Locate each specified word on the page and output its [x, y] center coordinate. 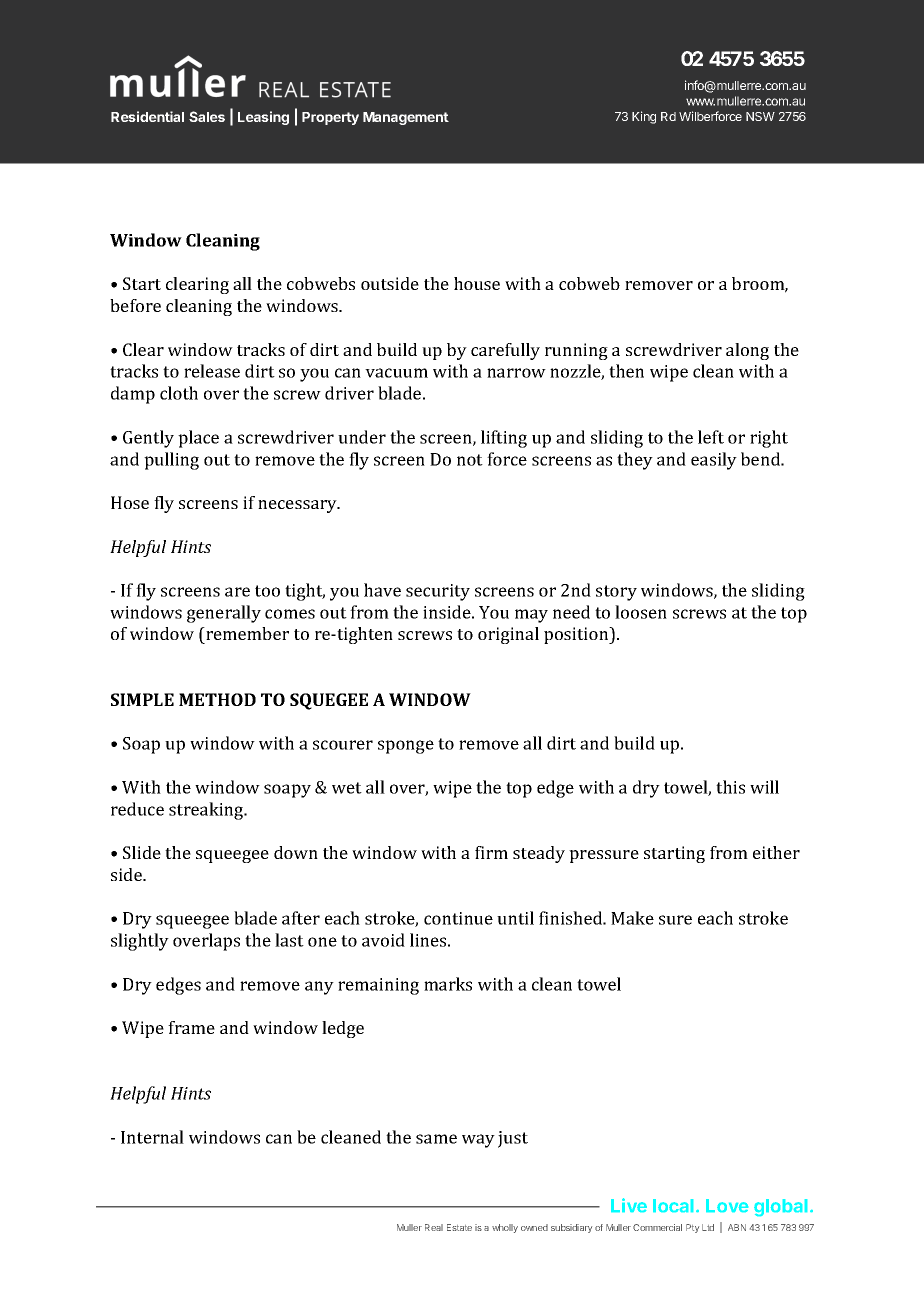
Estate [459, 1227]
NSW [760, 116]
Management [406, 118]
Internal [152, 1137]
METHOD [217, 699]
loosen [641, 612]
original [508, 635]
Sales [207, 116]
